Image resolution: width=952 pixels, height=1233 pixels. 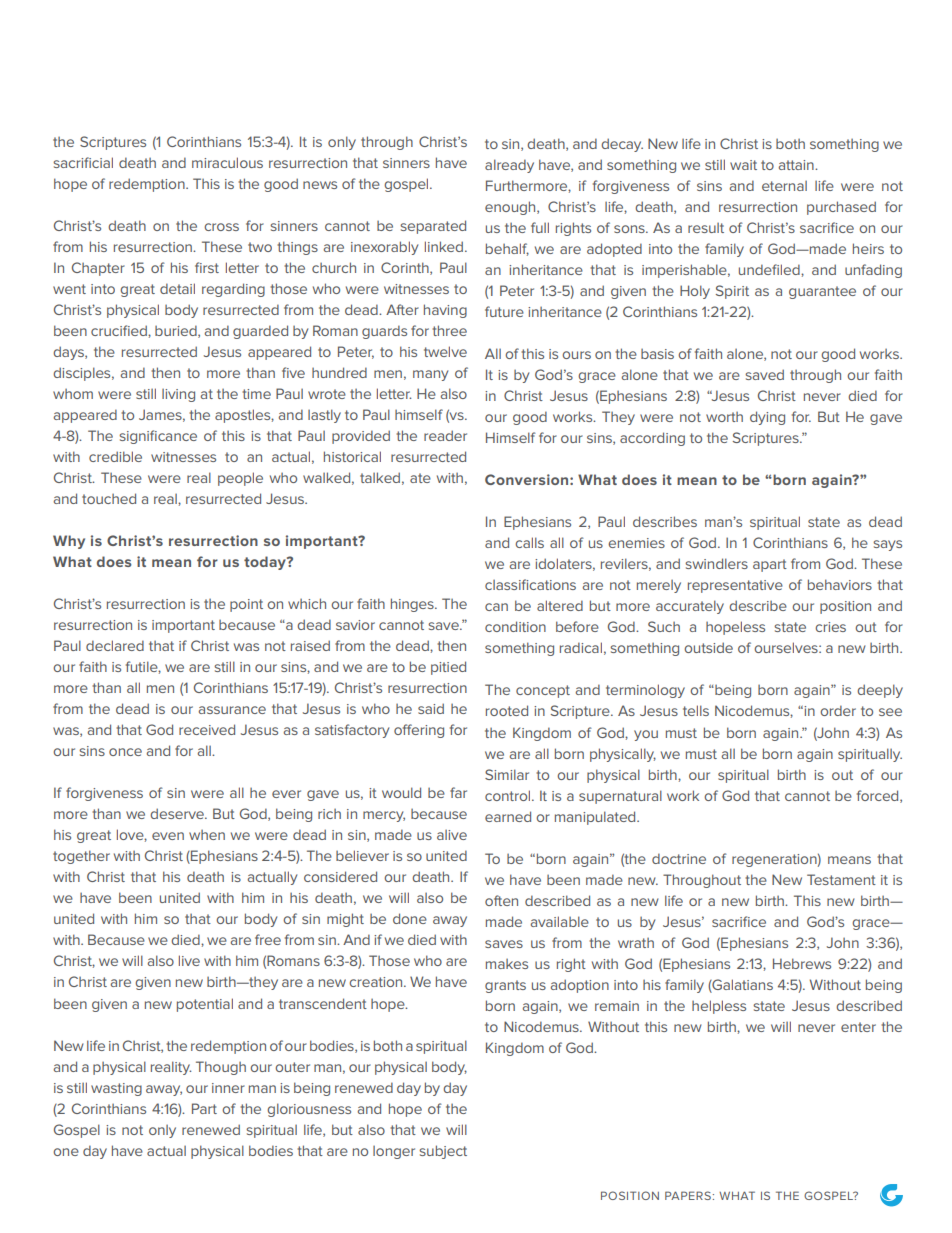 I want to click on pitied, so click(x=448, y=668).
